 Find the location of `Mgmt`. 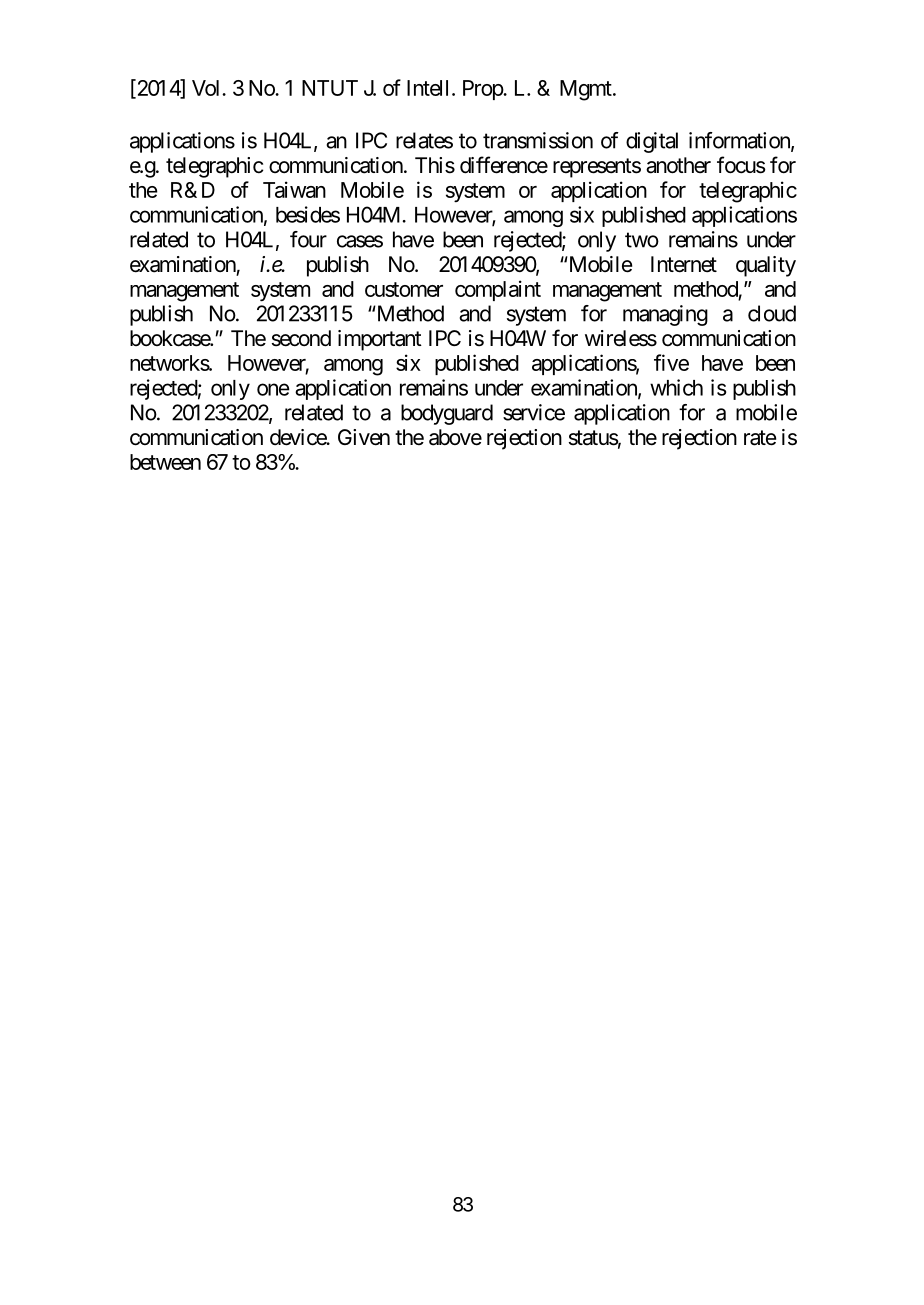

Mgmt is located at coordinates (587, 90).
